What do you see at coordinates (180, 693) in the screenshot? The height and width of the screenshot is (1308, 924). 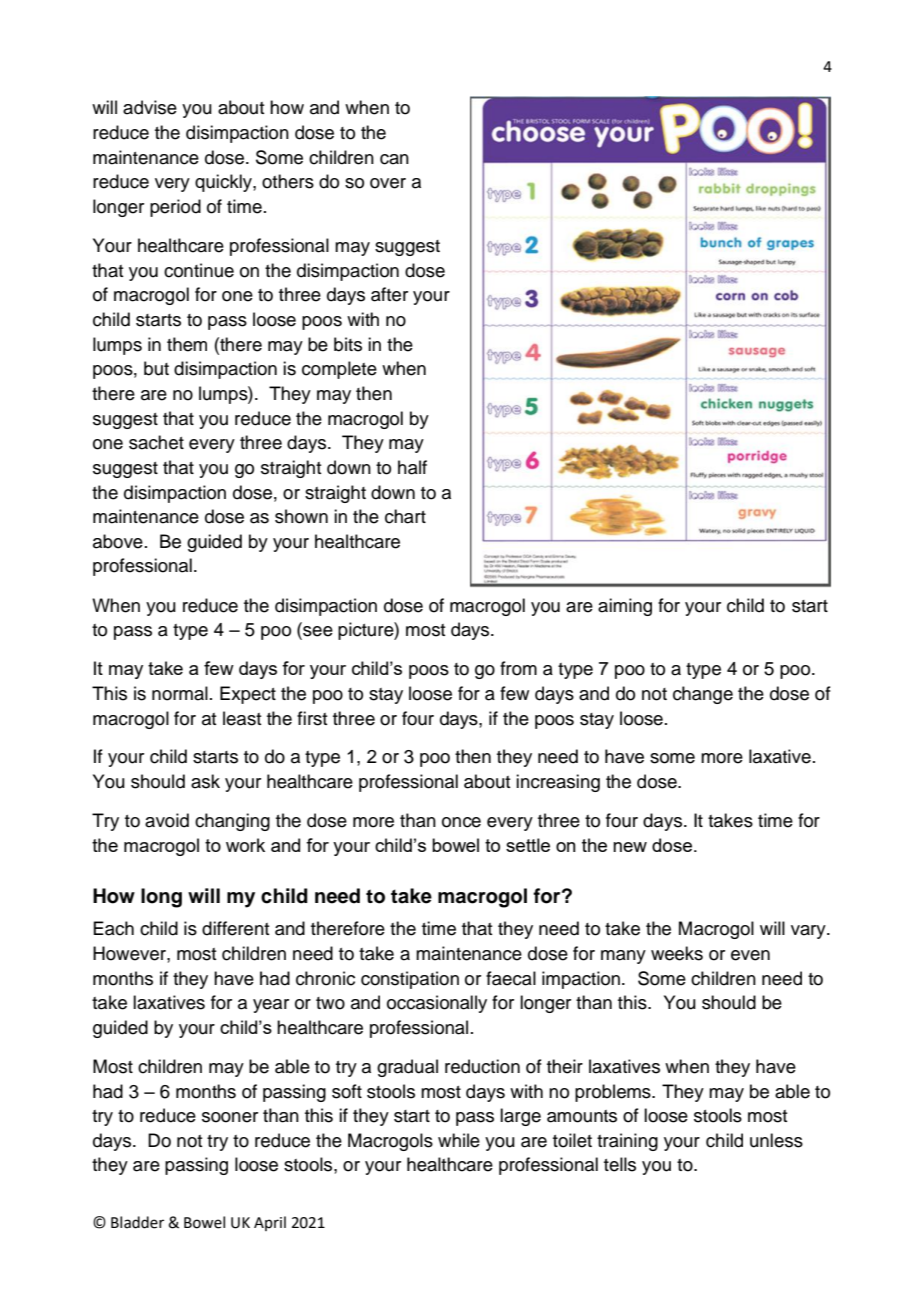 I see `normal` at bounding box center [180, 693].
